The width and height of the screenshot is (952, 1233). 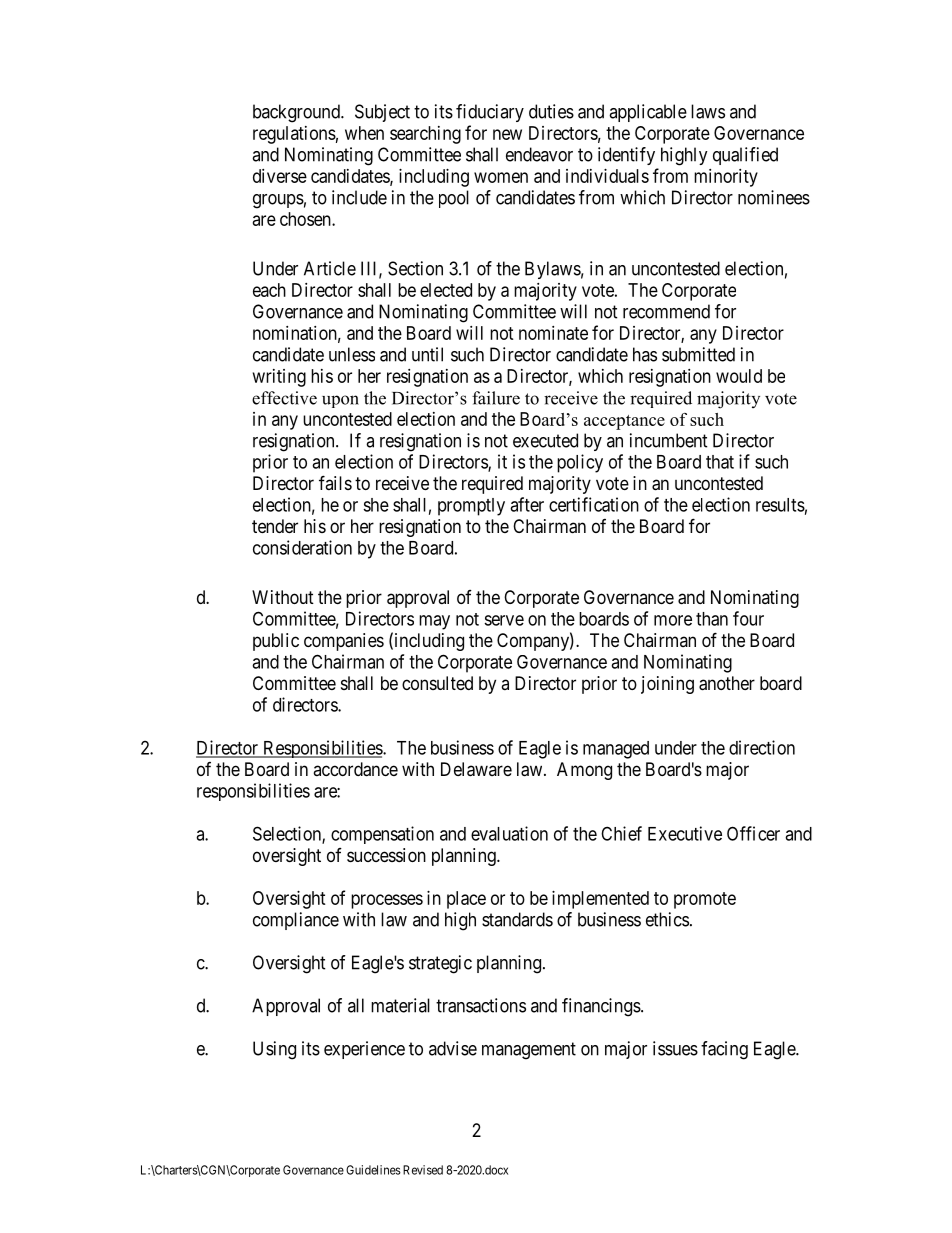 I want to click on companies, so click(x=344, y=642).
